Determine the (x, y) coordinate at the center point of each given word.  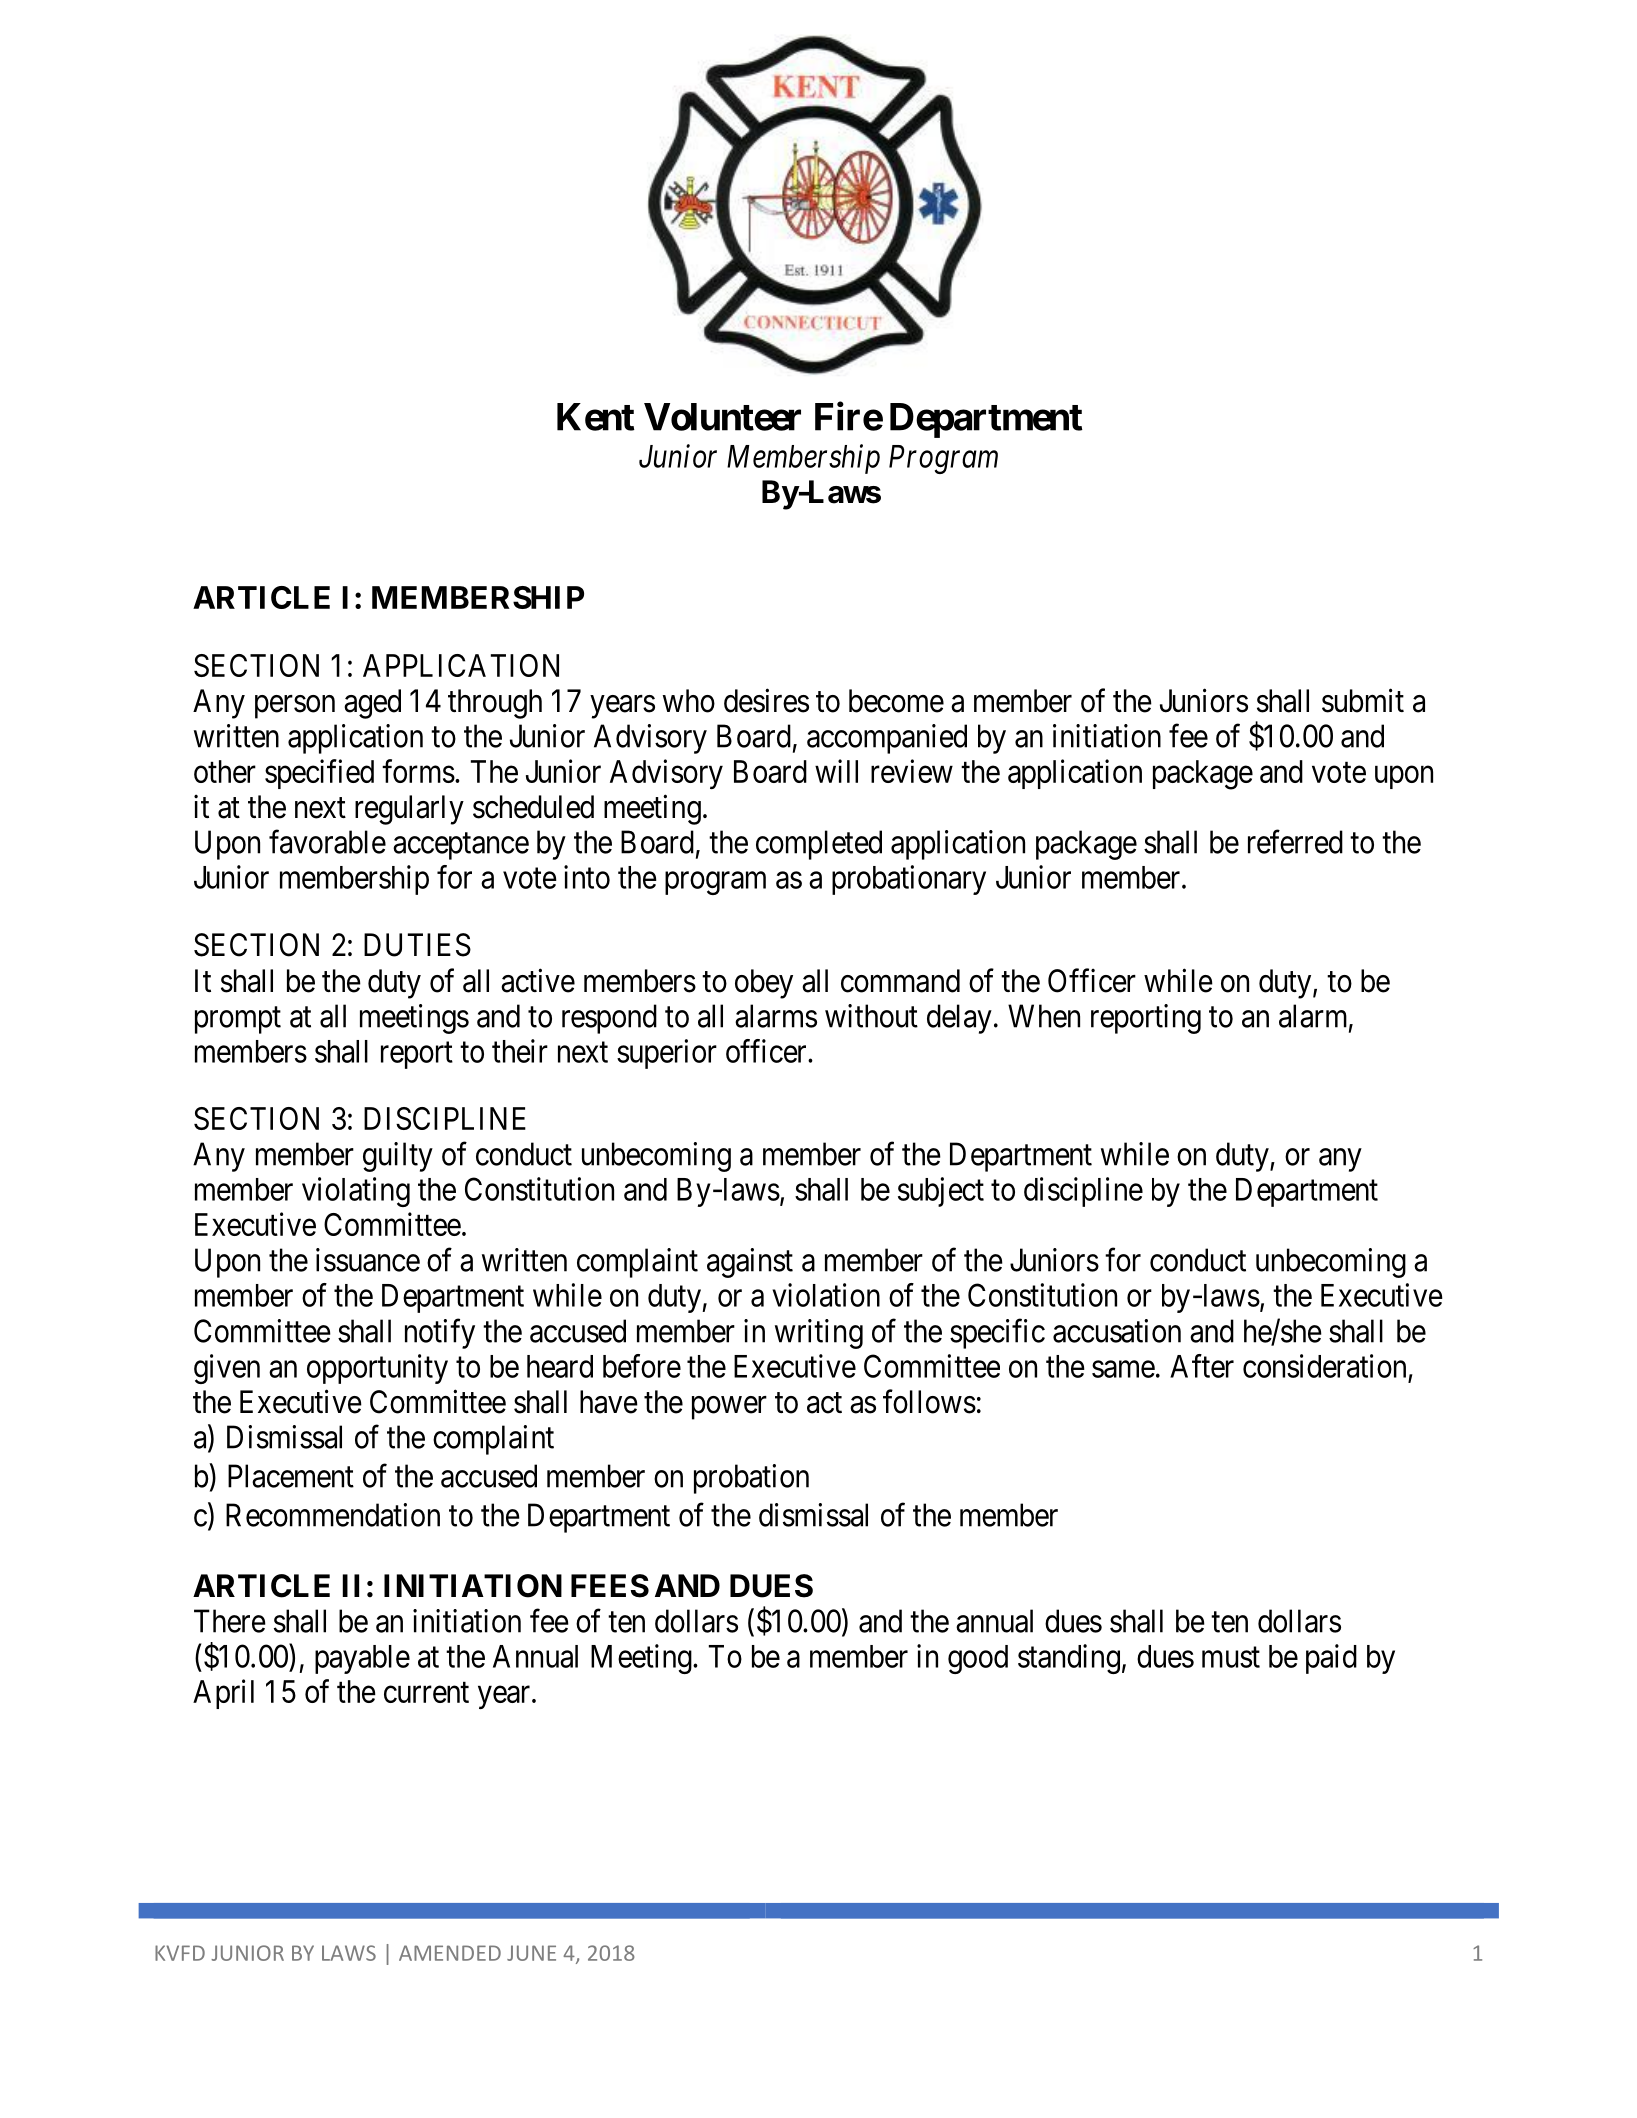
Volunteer (722, 417)
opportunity (377, 1369)
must (1231, 1657)
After (1202, 1366)
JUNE (531, 1953)
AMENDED (450, 1953)
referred (1295, 842)
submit (1363, 700)
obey (764, 984)
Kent (596, 417)
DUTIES (417, 945)
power (729, 1408)
